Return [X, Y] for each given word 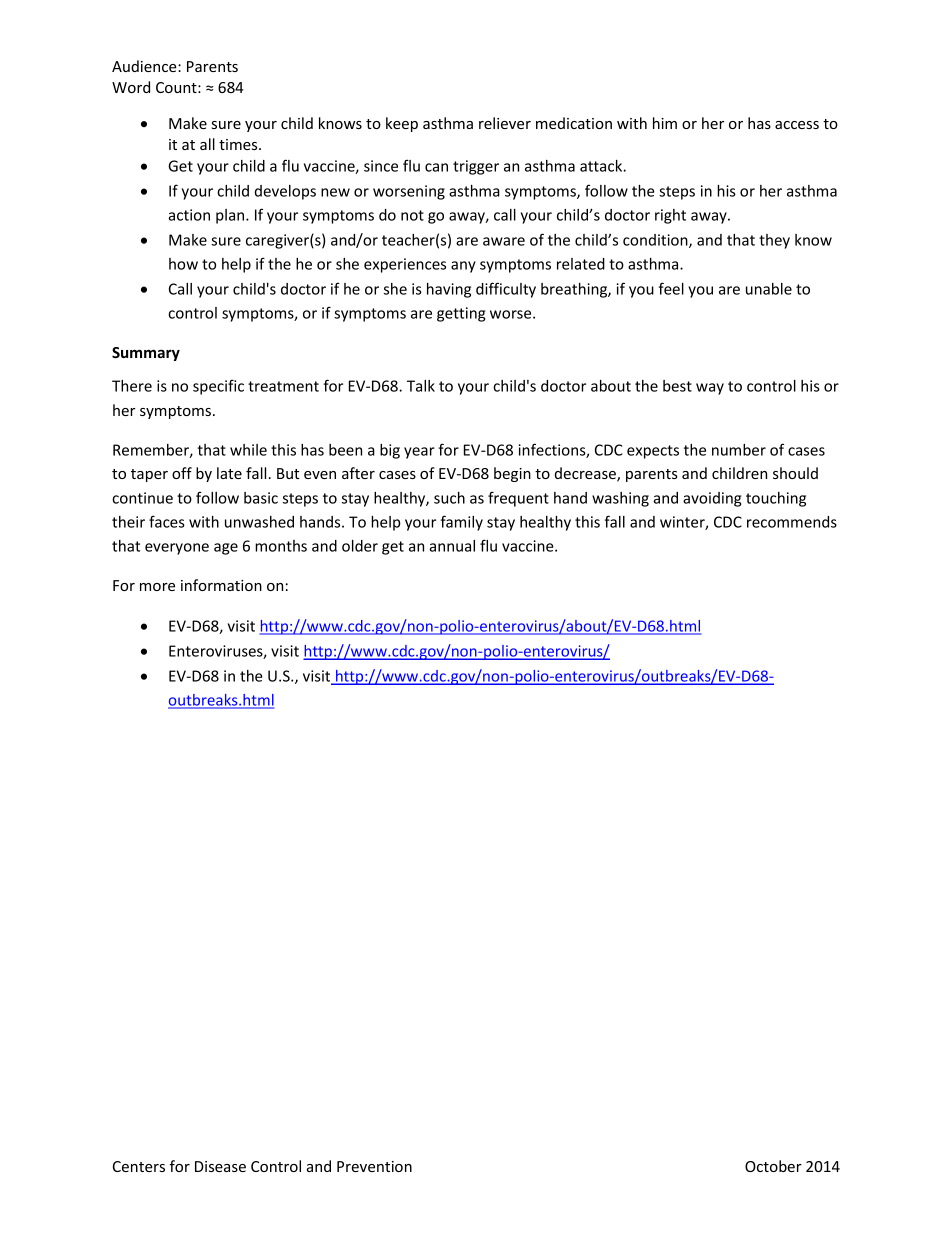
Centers [139, 1166]
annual [452, 546]
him [665, 123]
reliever [505, 123]
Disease [220, 1166]
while [248, 450]
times [239, 144]
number [739, 450]
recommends [792, 522]
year [419, 453]
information [221, 585]
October [773, 1166]
